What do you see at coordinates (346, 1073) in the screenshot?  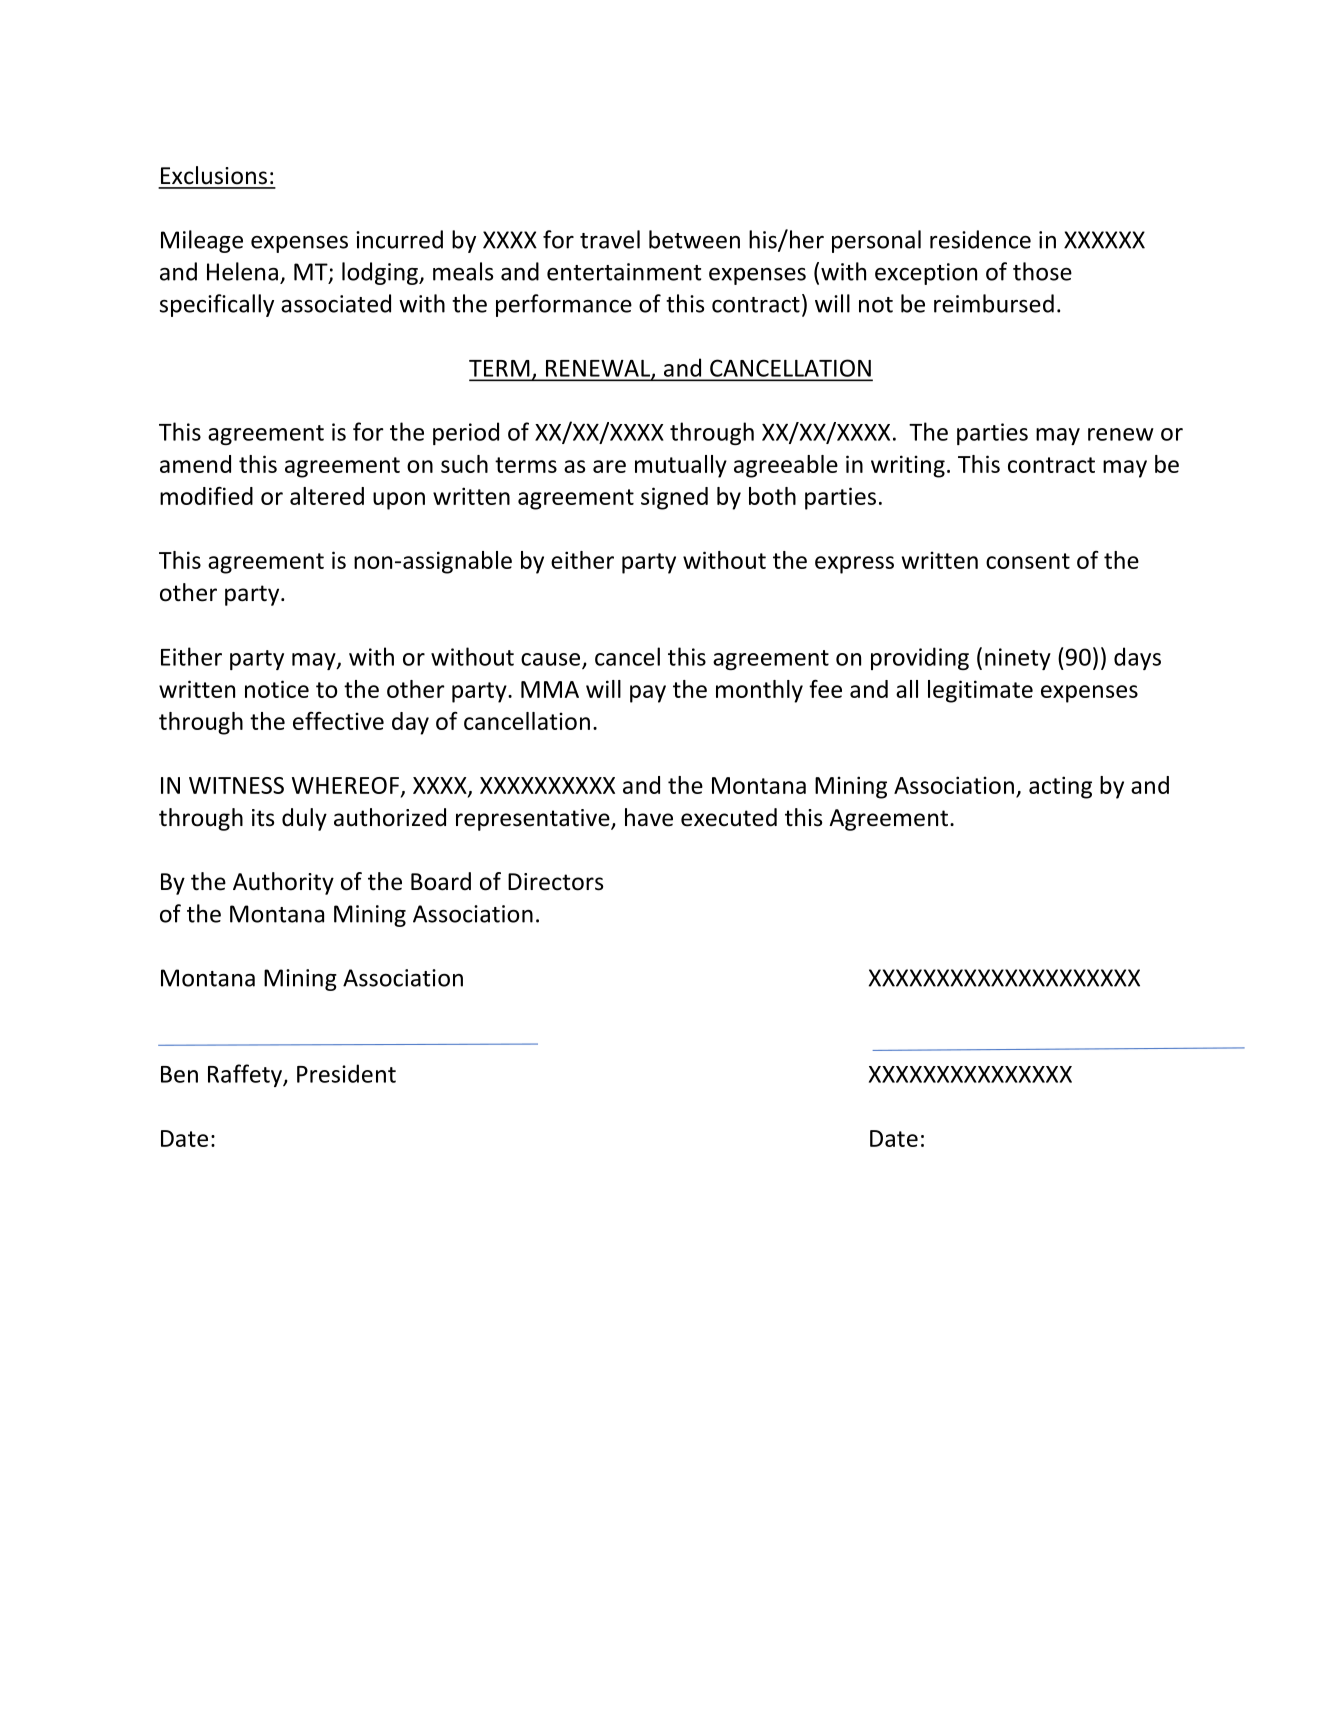 I see `President` at bounding box center [346, 1073].
